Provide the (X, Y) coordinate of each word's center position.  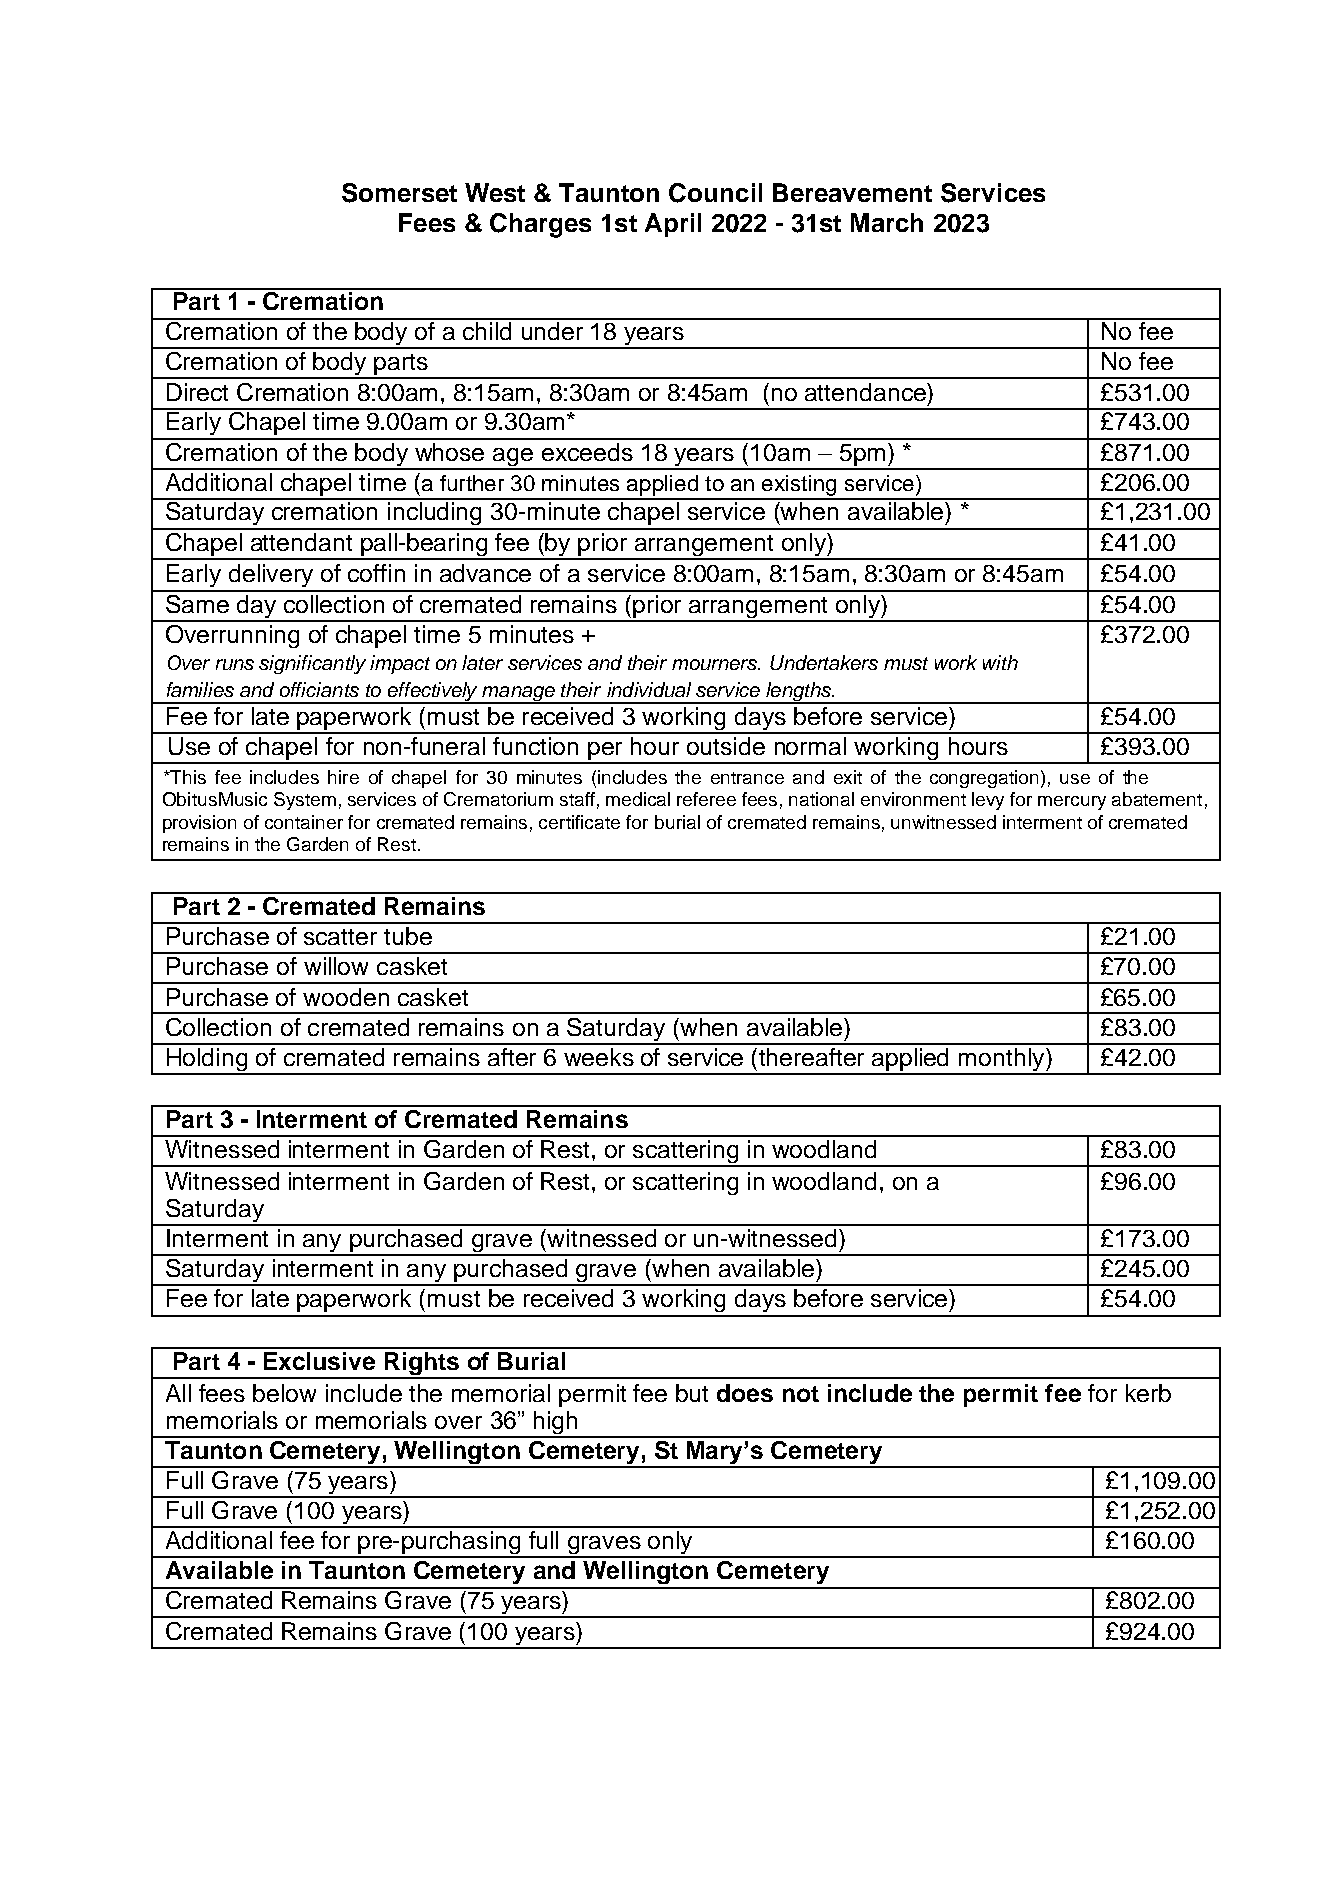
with (1000, 662)
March (887, 222)
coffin (376, 573)
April (673, 225)
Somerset (399, 193)
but (692, 1393)
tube (408, 936)
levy (988, 801)
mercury (1072, 803)
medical (638, 799)
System (305, 801)
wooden (346, 997)
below (284, 1393)
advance (485, 573)
